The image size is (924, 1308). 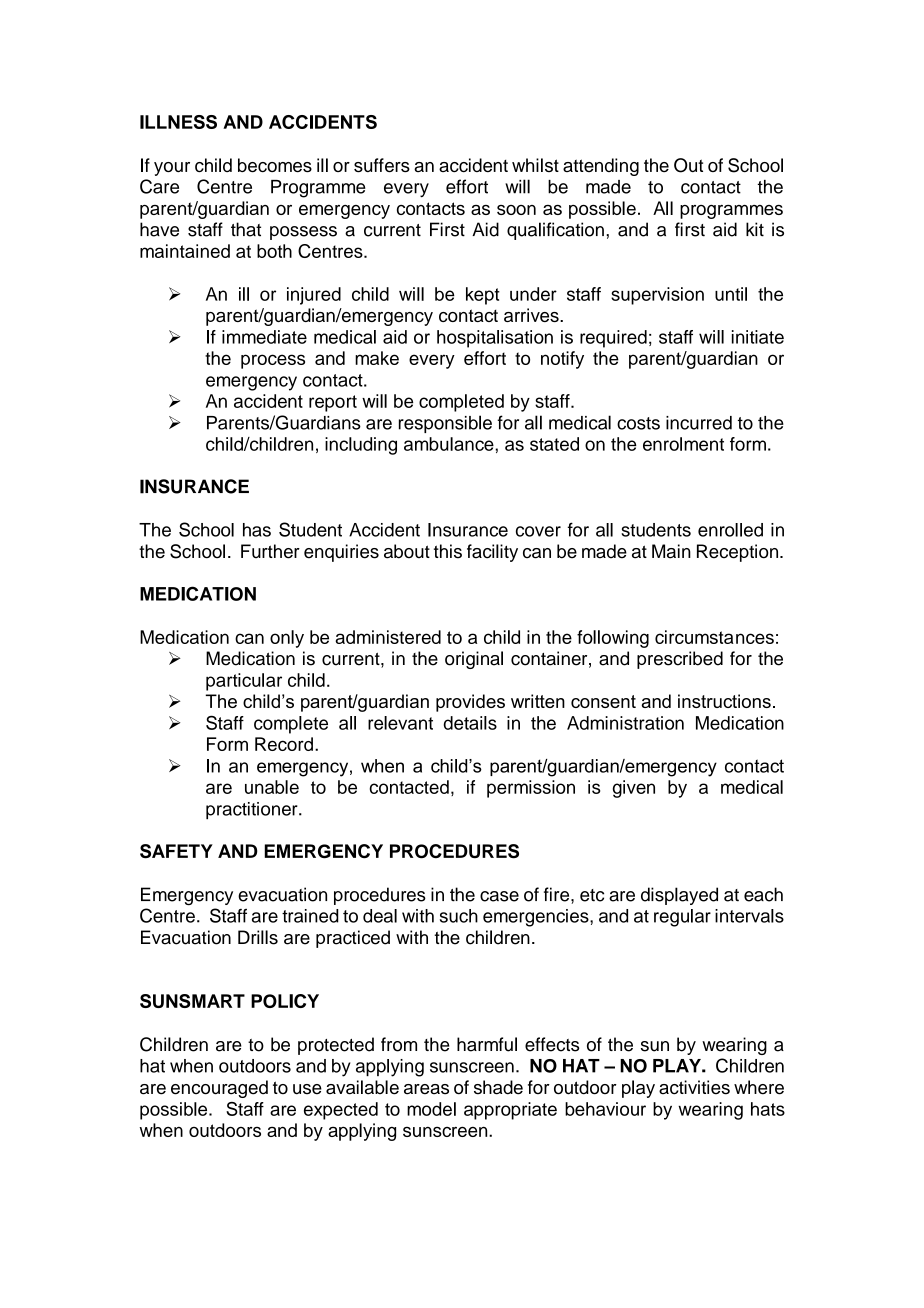 What do you see at coordinates (498, 1087) in the screenshot?
I see `shade` at bounding box center [498, 1087].
